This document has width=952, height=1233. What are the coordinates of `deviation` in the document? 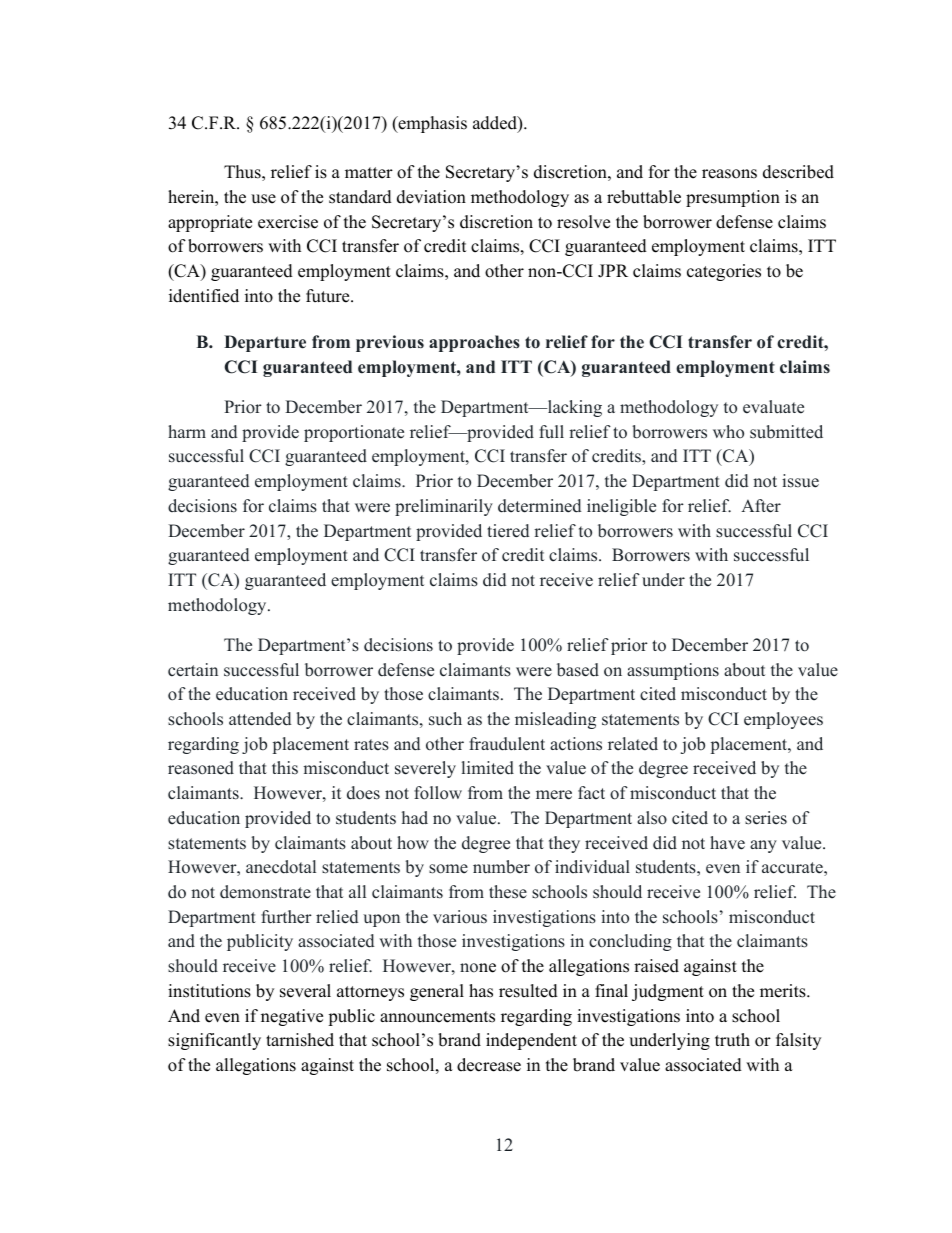 It's located at (431, 197).
